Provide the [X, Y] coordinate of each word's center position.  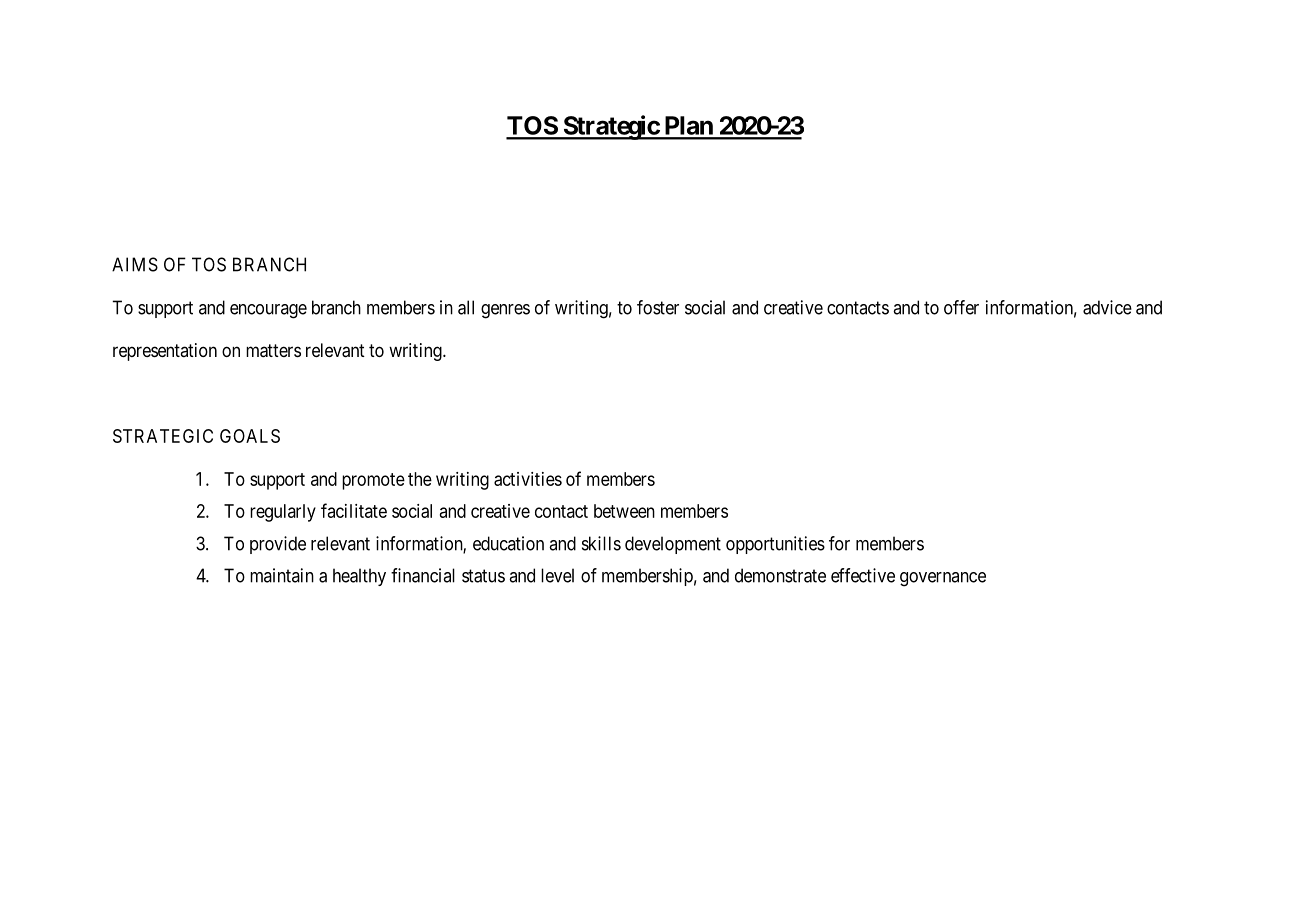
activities [528, 479]
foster [658, 307]
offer [961, 307]
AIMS [135, 264]
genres [505, 311]
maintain [282, 575]
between [624, 511]
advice [1107, 307]
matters [273, 351]
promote [373, 481]
